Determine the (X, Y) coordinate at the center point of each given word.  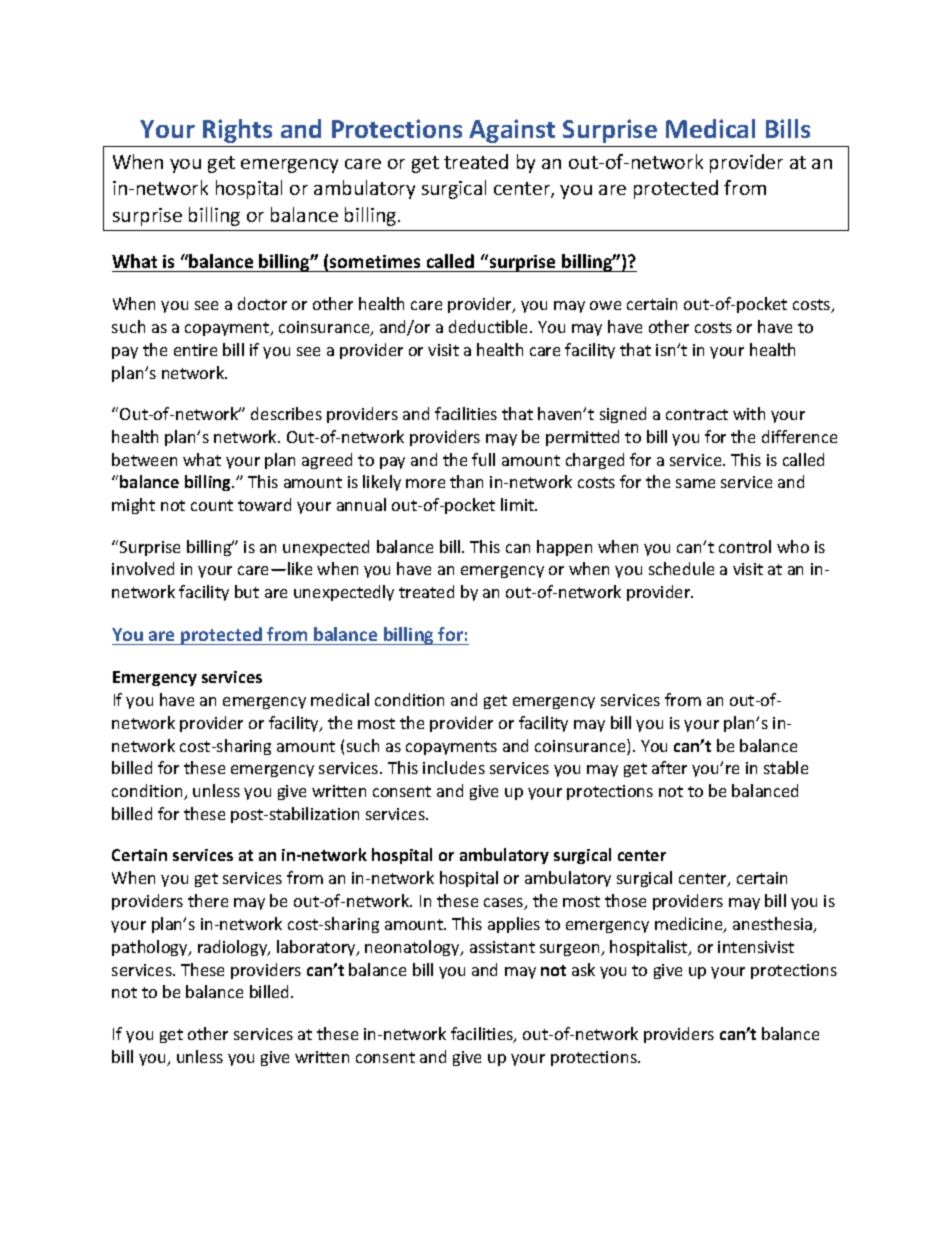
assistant (502, 947)
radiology (234, 948)
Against (512, 131)
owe (605, 305)
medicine (690, 925)
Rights (237, 131)
